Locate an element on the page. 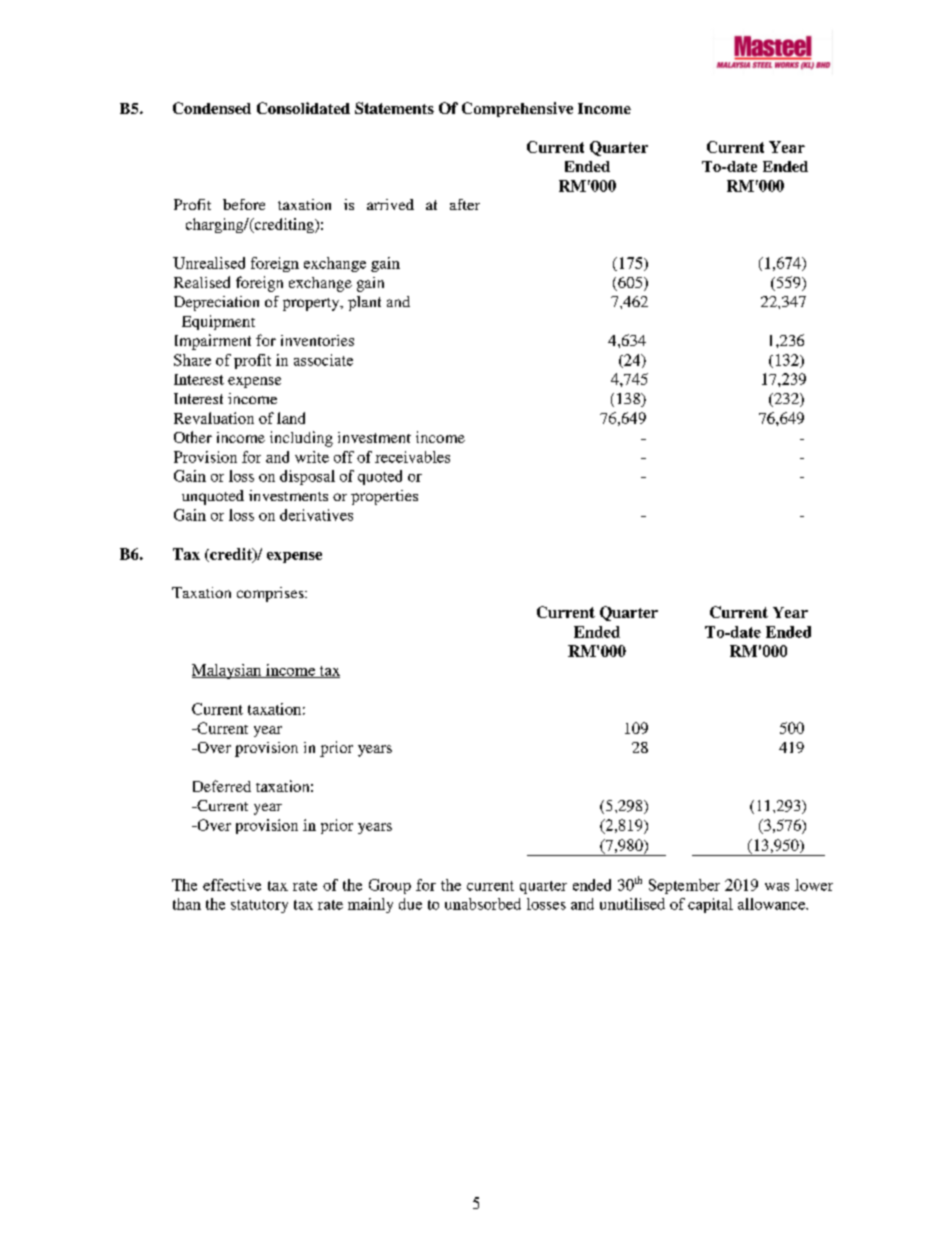 The image size is (952, 1233). effective is located at coordinates (232, 885).
